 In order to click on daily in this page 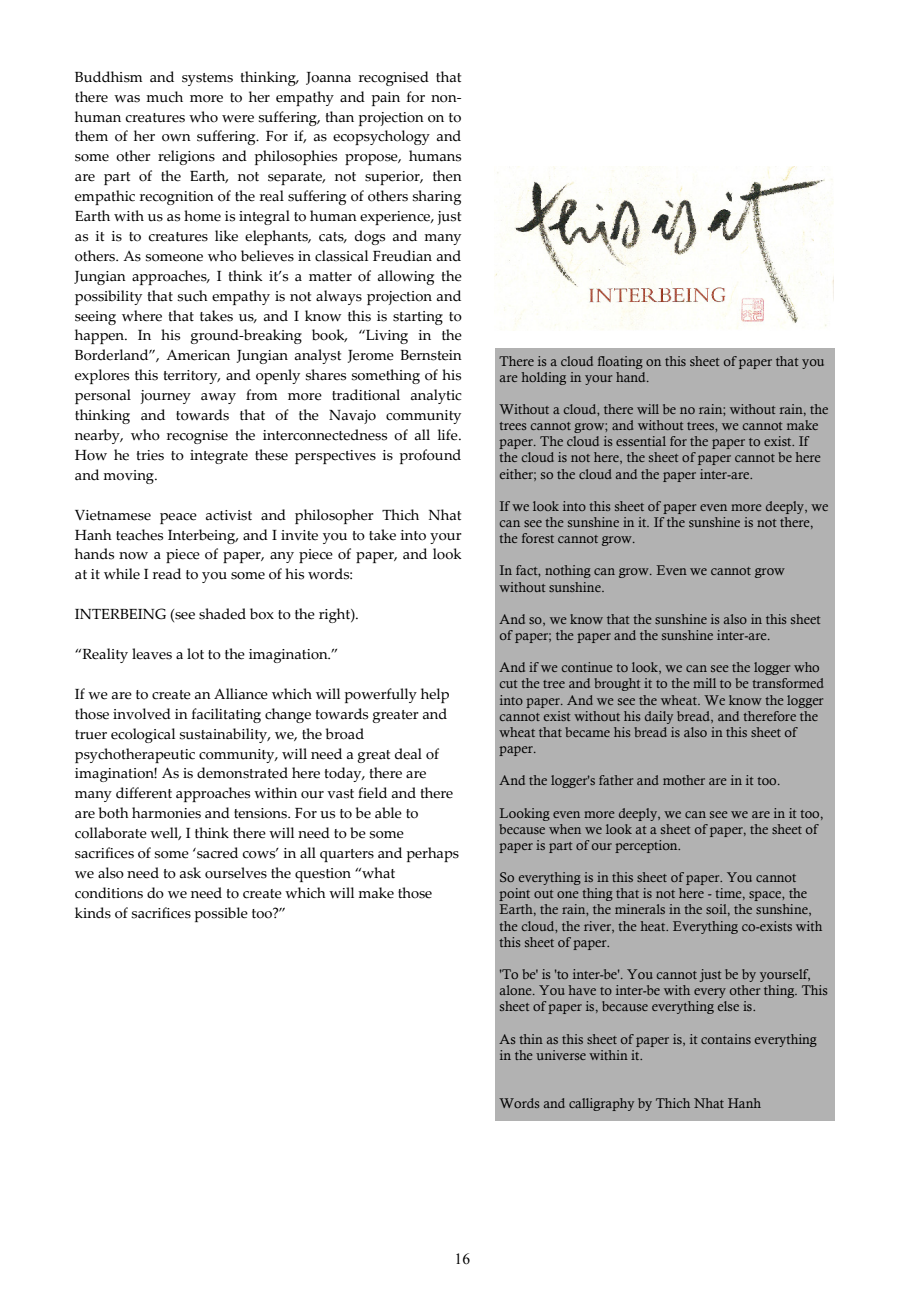, I will do `click(659, 717)`.
